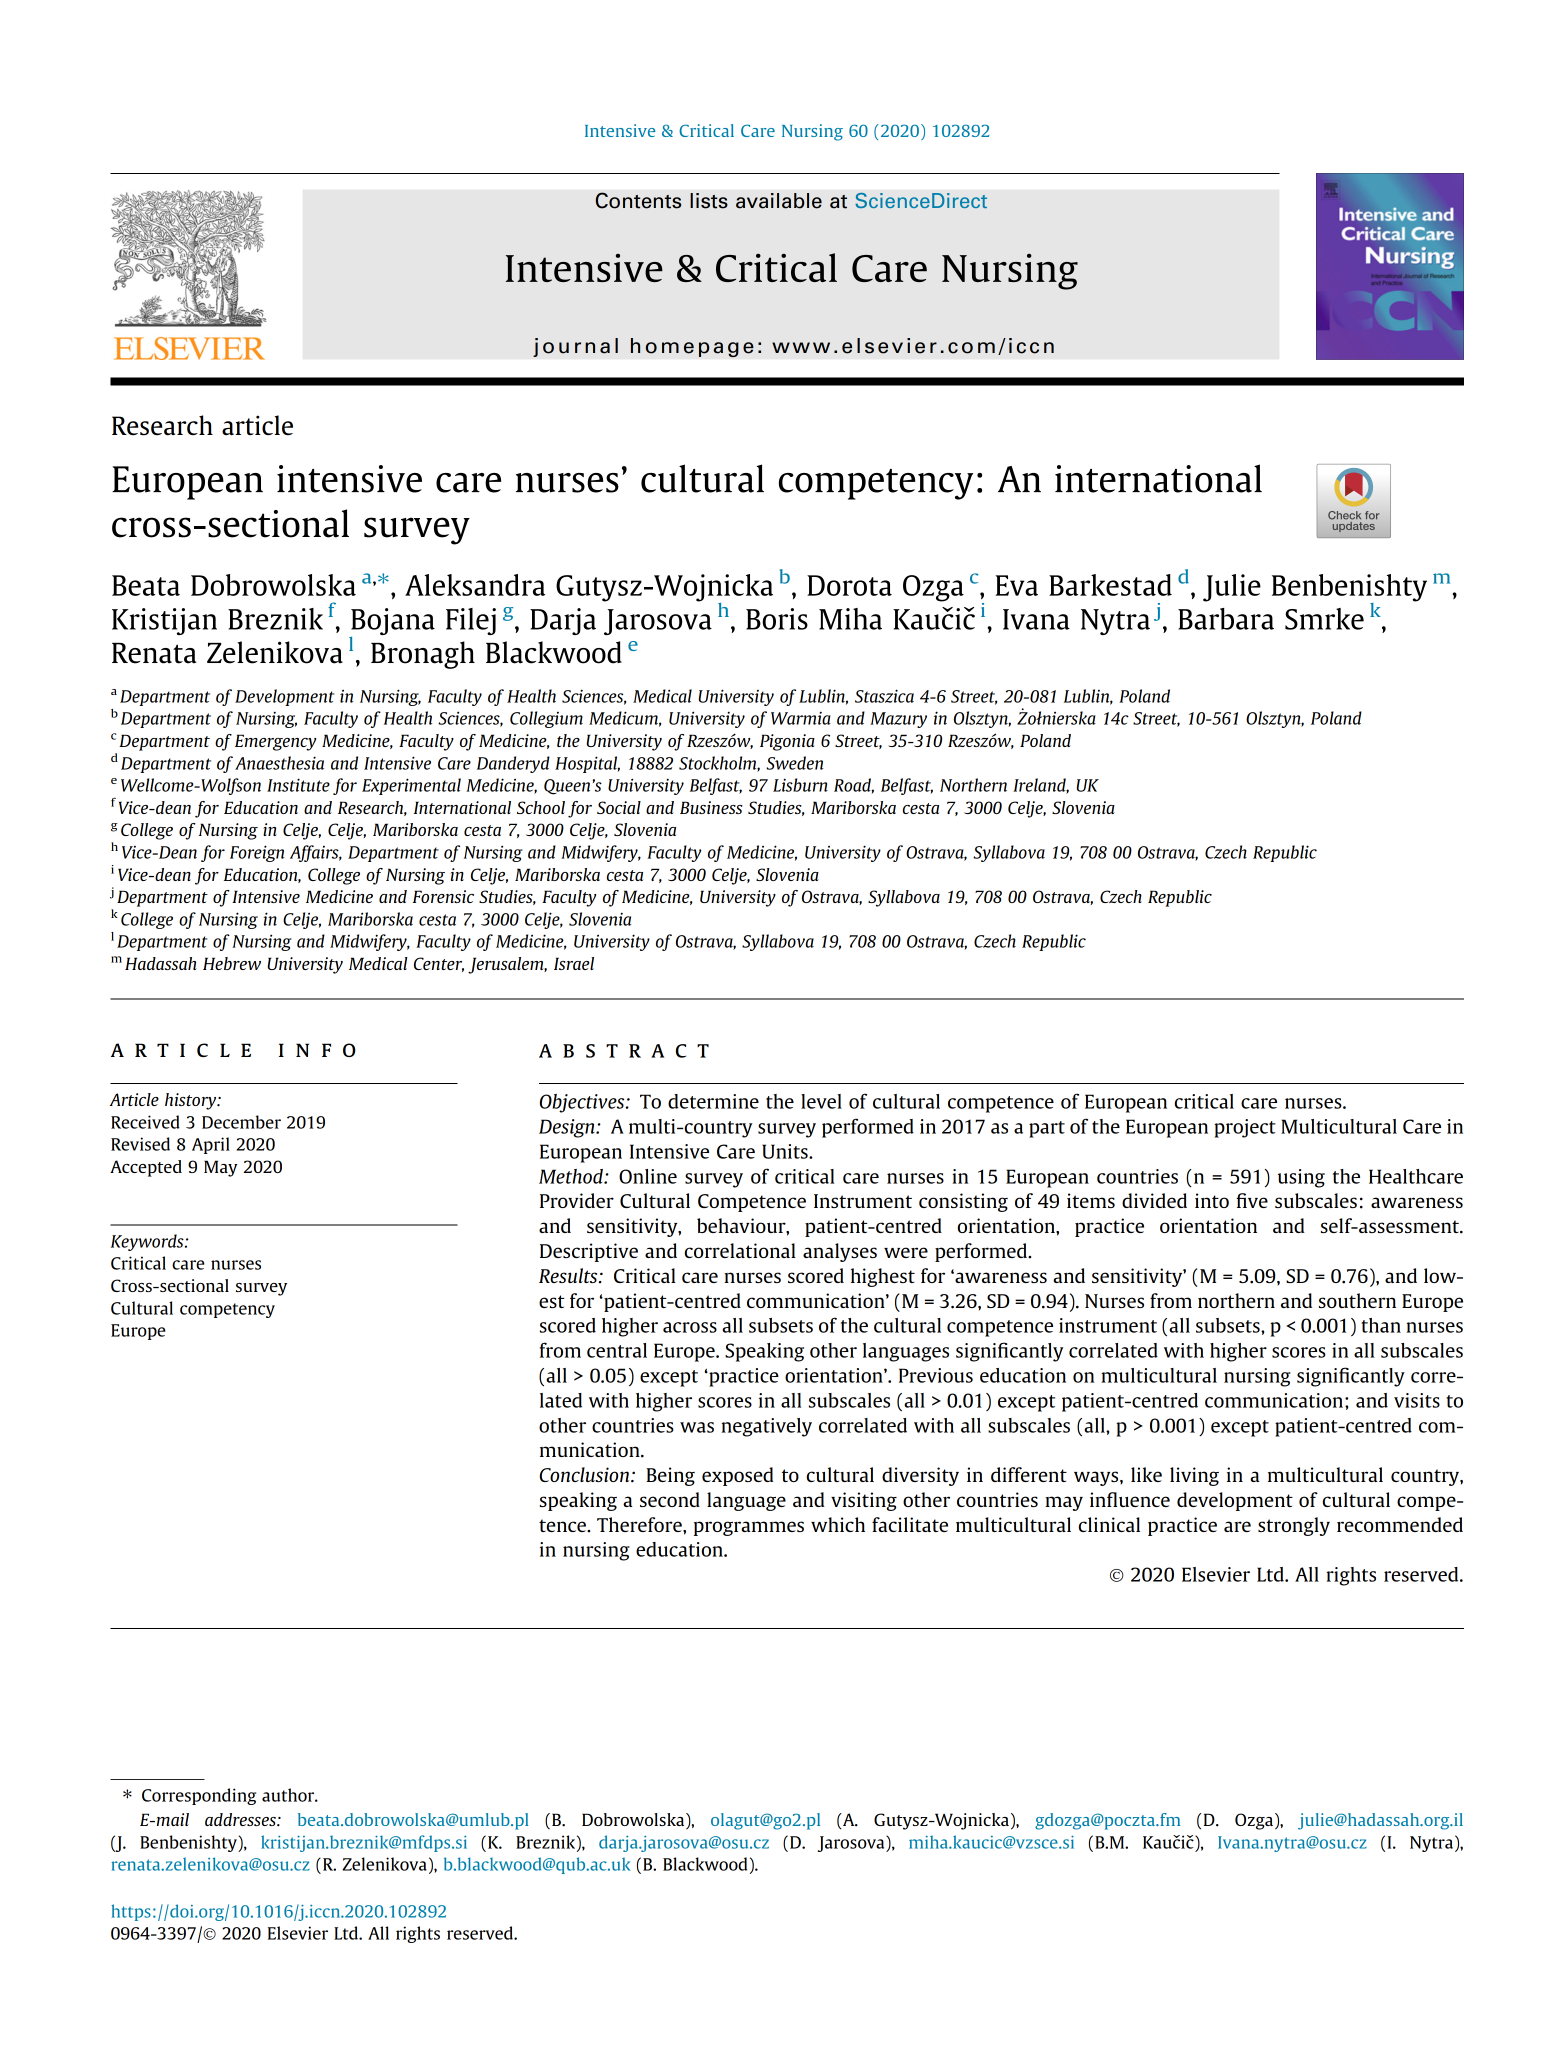 The image size is (1549, 2066). Describe the element at coordinates (575, 347) in the page. I see `journal` at that location.
